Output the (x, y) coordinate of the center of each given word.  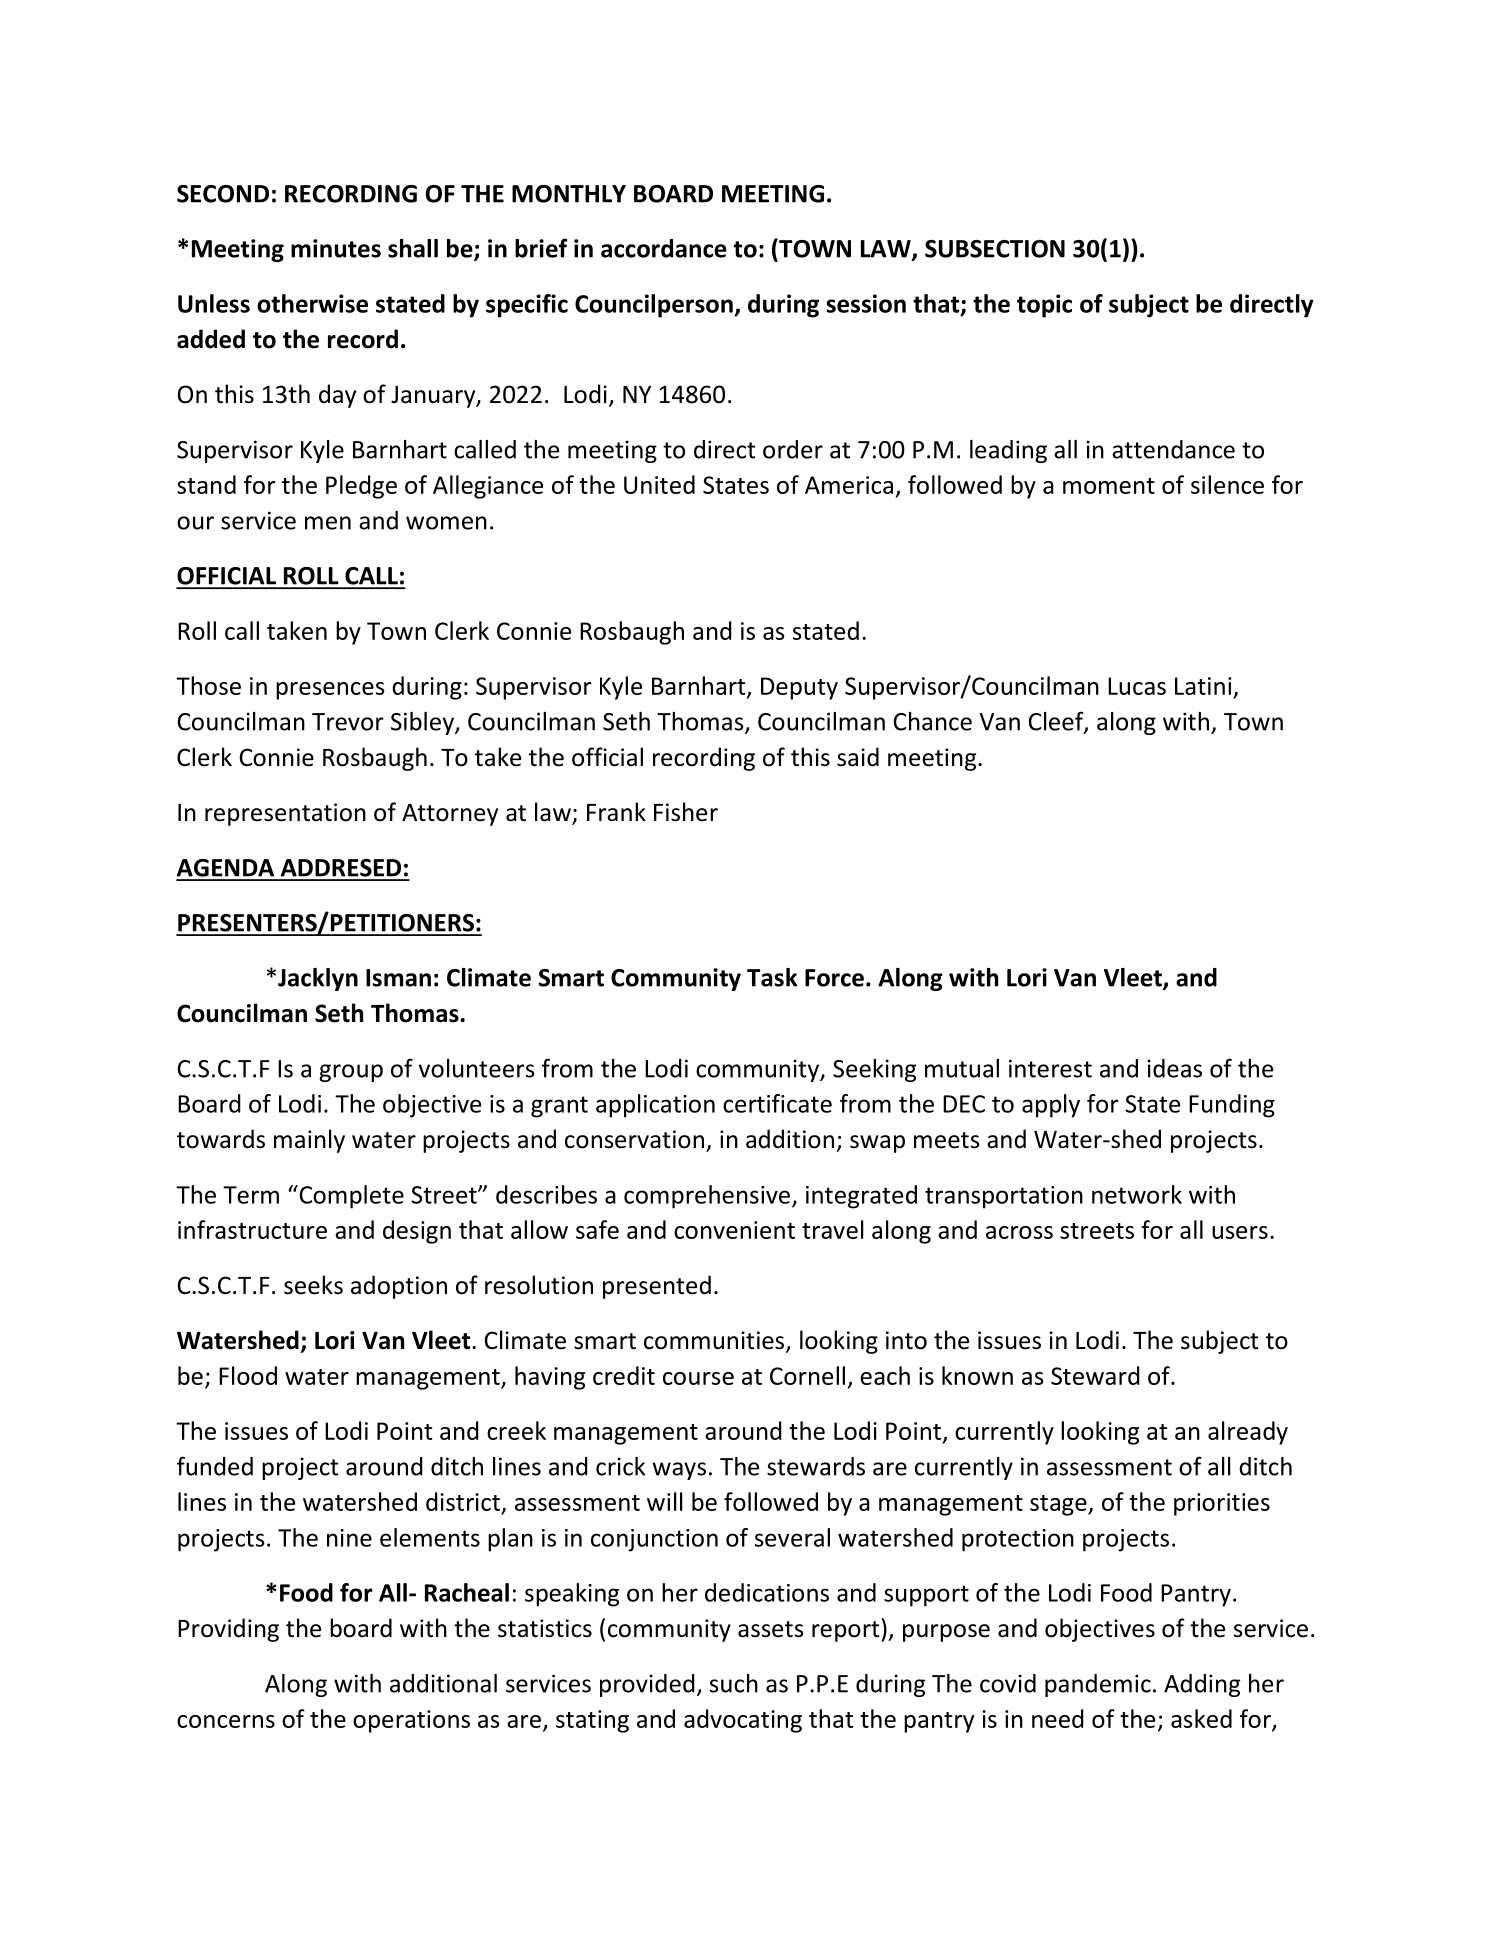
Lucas (1137, 686)
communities (715, 1341)
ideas (1175, 1068)
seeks (313, 1285)
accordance (664, 248)
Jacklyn (318, 979)
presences (330, 691)
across (1019, 1232)
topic (1044, 306)
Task (772, 977)
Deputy (799, 688)
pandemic (1098, 1685)
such (734, 1683)
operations (411, 1721)
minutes (336, 248)
